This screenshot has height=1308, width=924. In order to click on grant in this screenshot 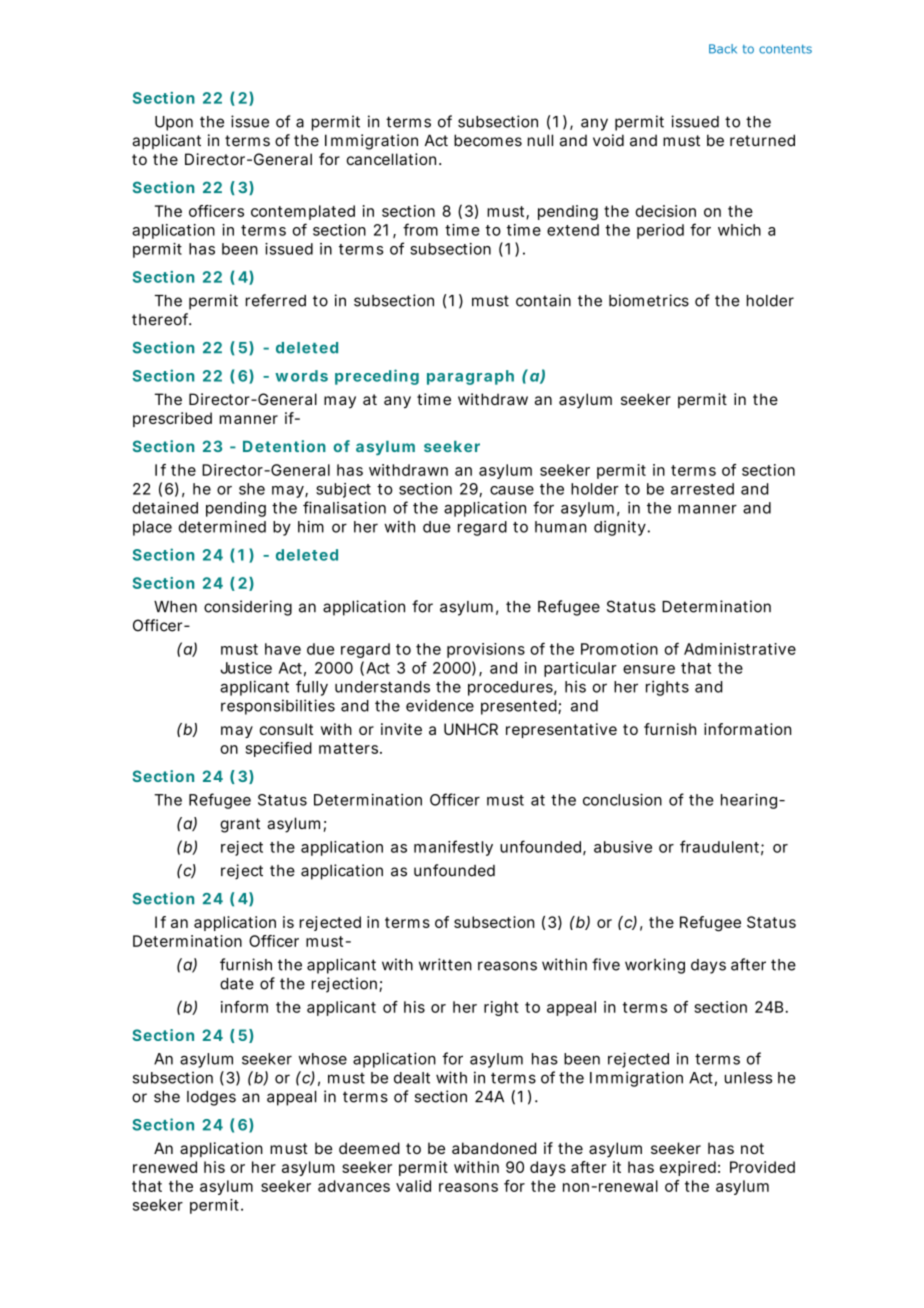, I will do `click(240, 825)`.
